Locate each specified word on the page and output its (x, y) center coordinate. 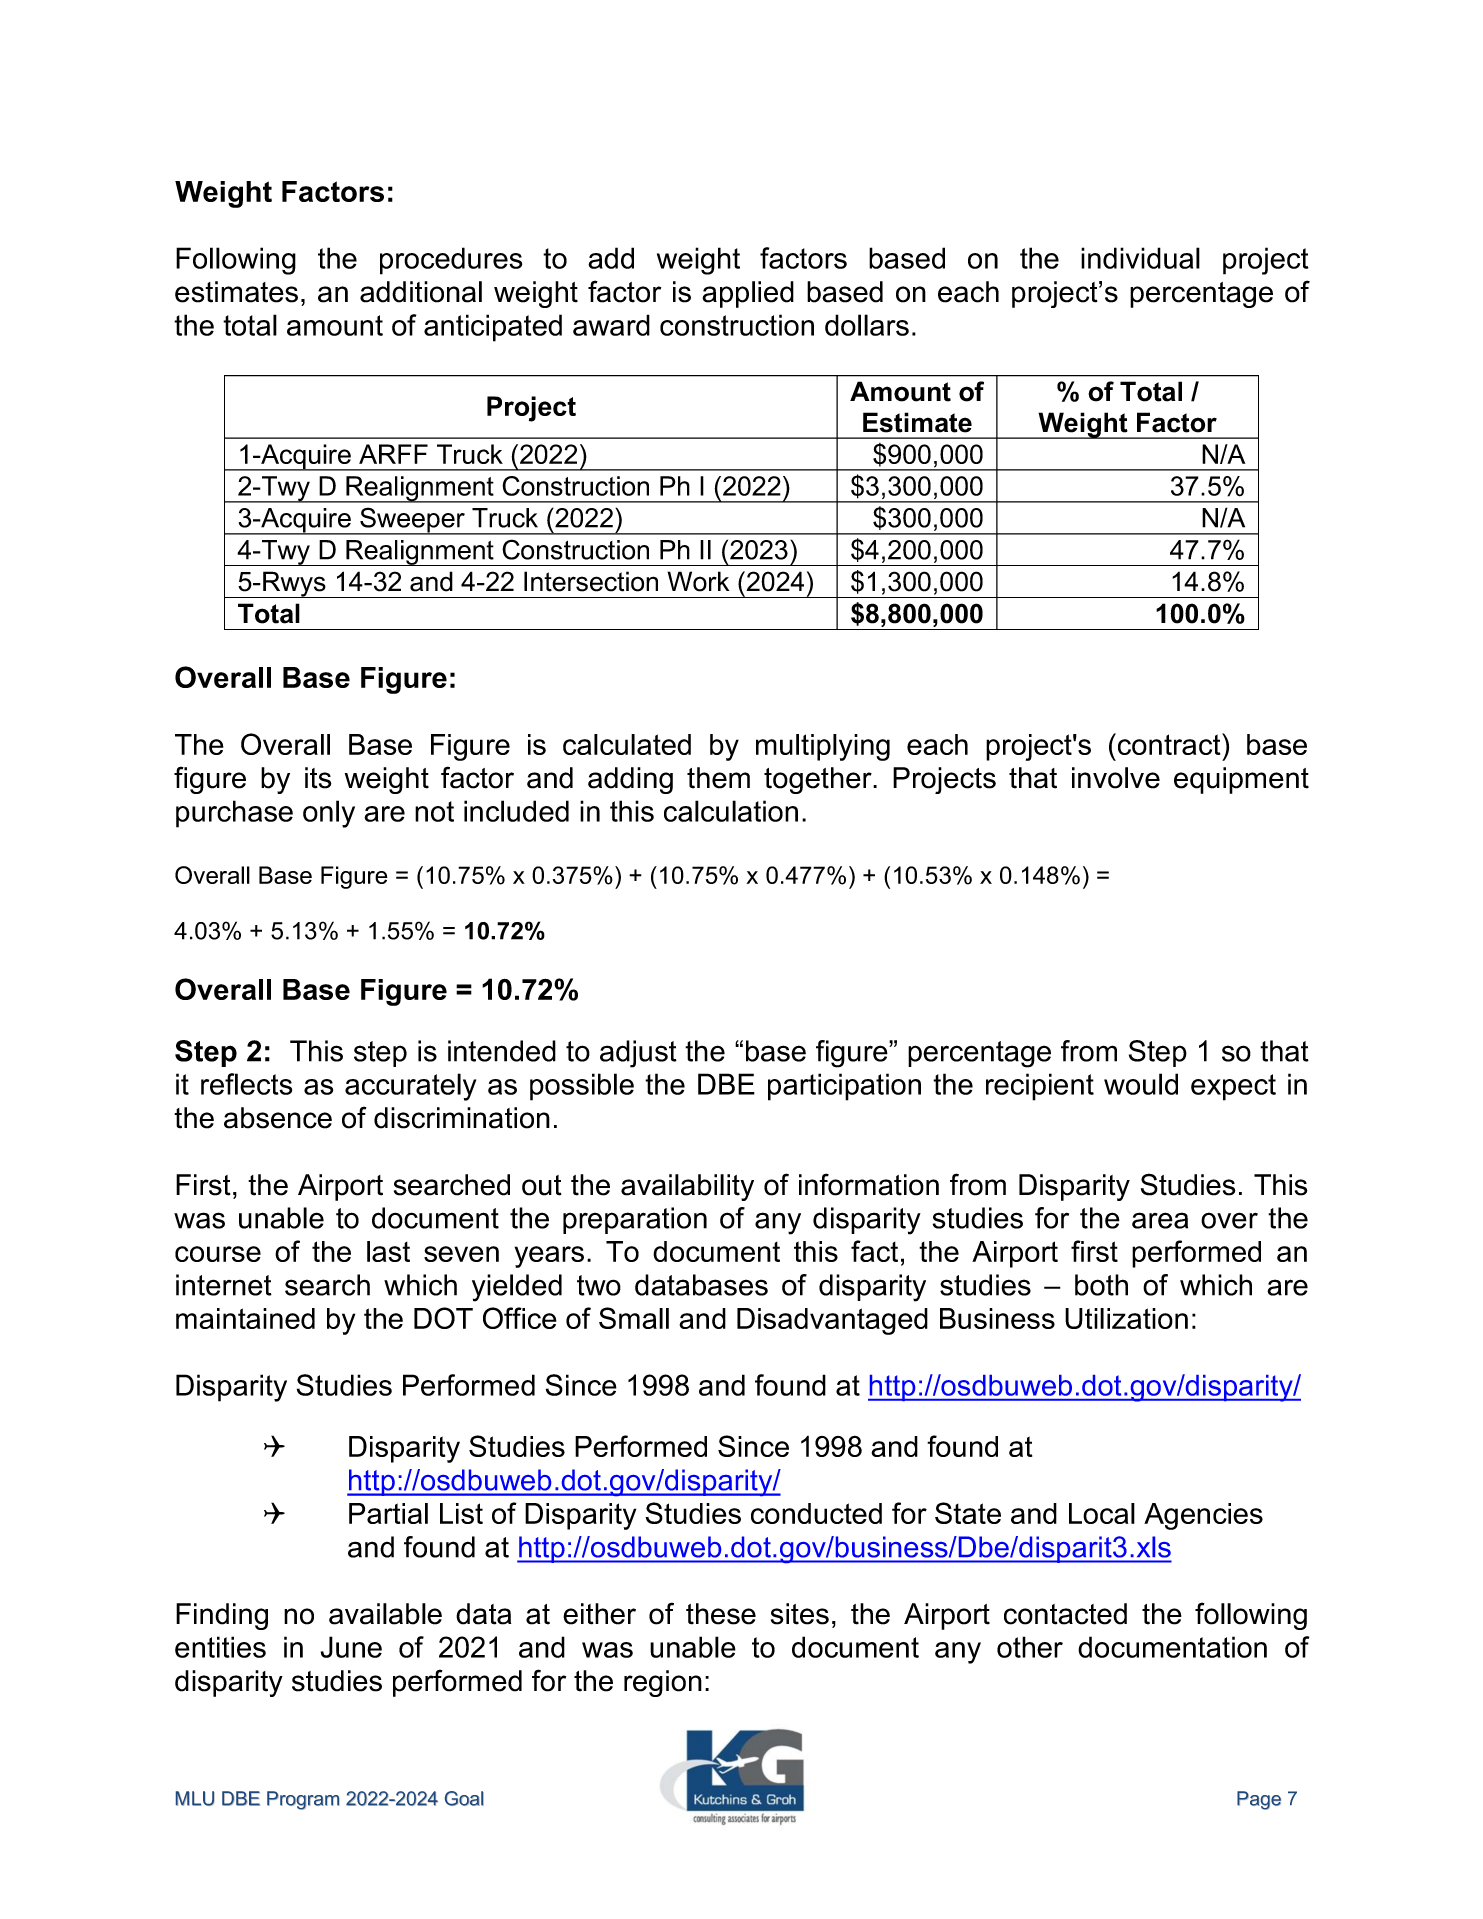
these (721, 1614)
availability (687, 1187)
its (318, 778)
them (718, 778)
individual (1140, 258)
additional (421, 292)
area (1160, 1220)
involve (1116, 778)
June (351, 1647)
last (388, 1251)
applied (748, 294)
